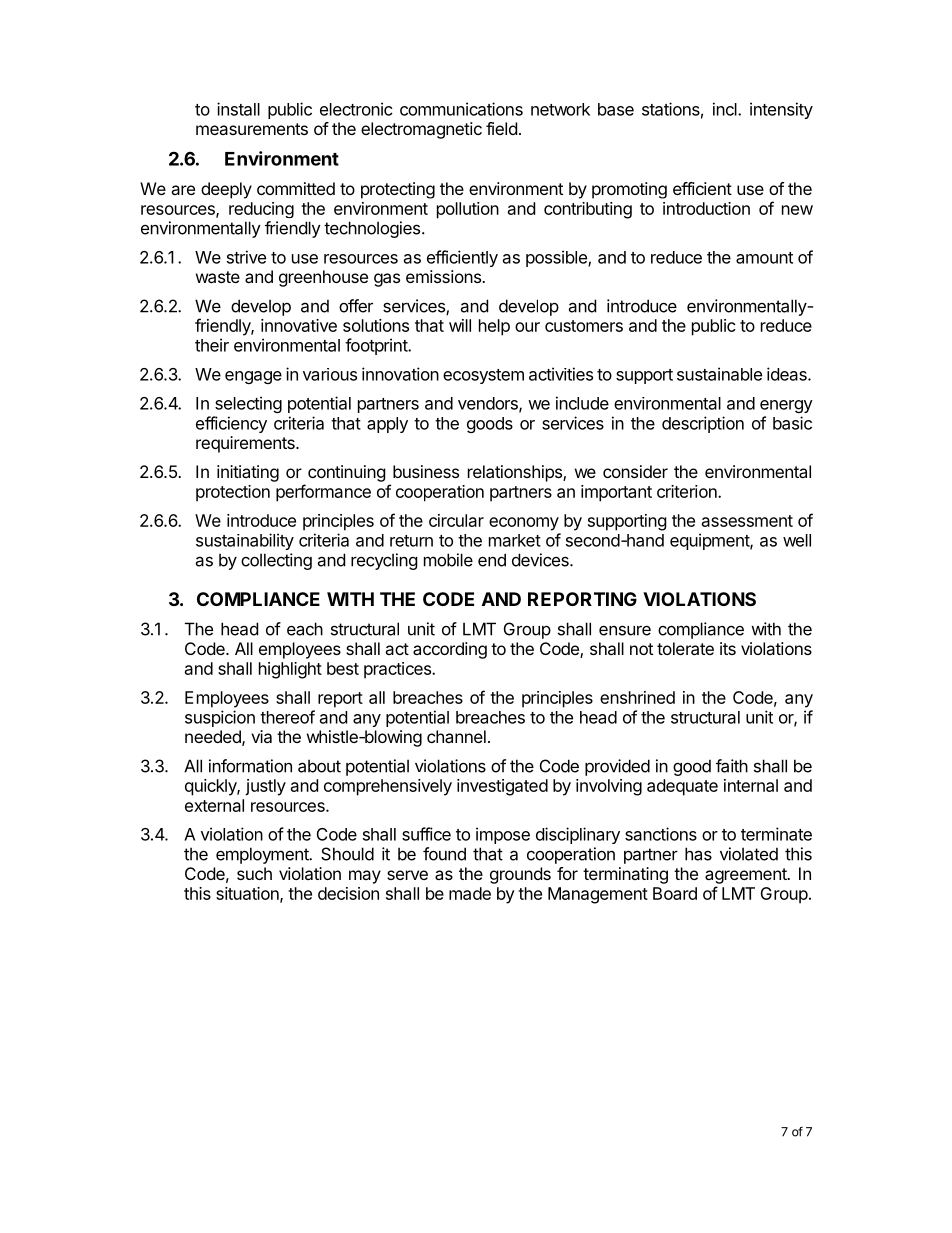  I want to click on protection, so click(233, 493).
